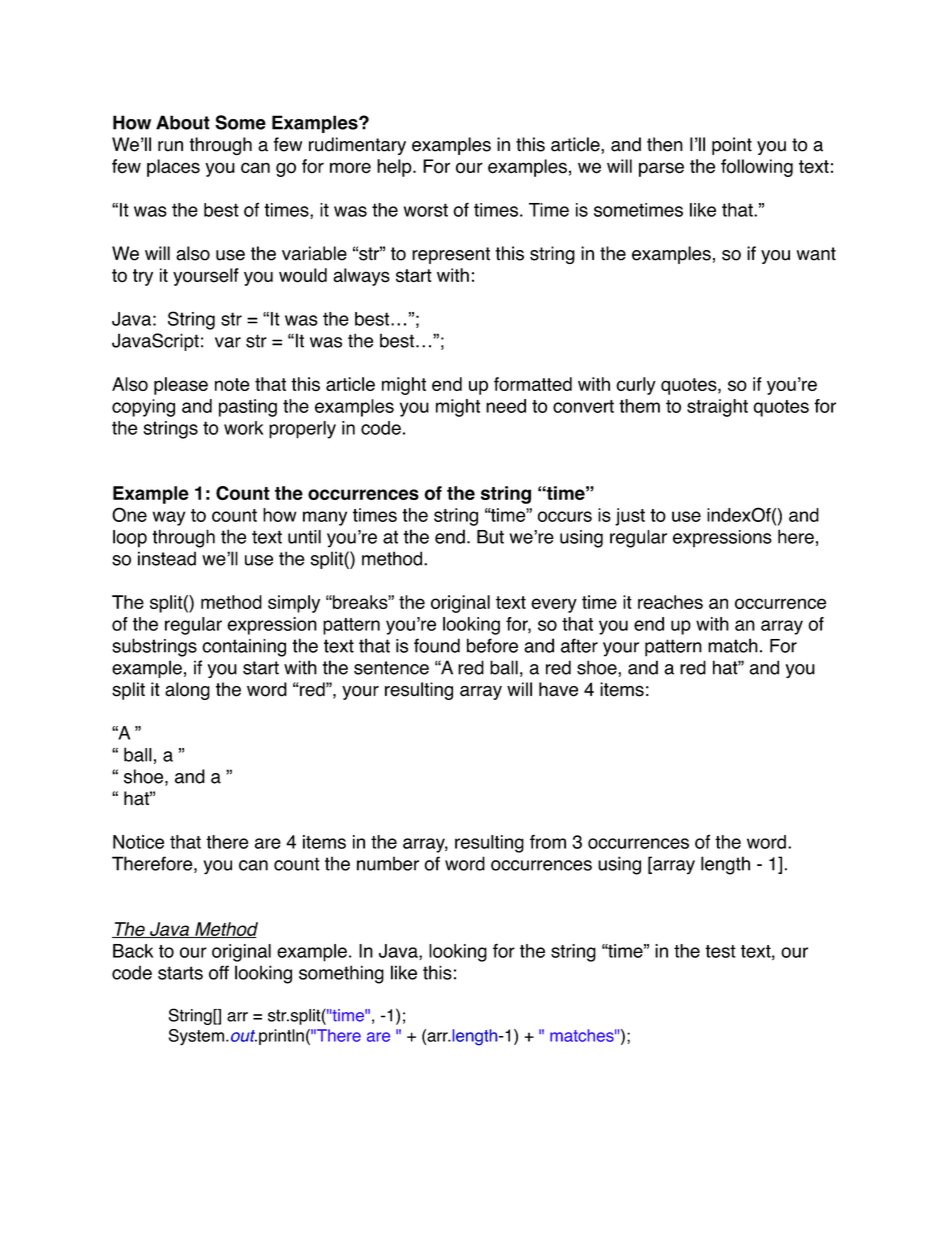  Describe the element at coordinates (395, 168) in the image. I see `help` at that location.
